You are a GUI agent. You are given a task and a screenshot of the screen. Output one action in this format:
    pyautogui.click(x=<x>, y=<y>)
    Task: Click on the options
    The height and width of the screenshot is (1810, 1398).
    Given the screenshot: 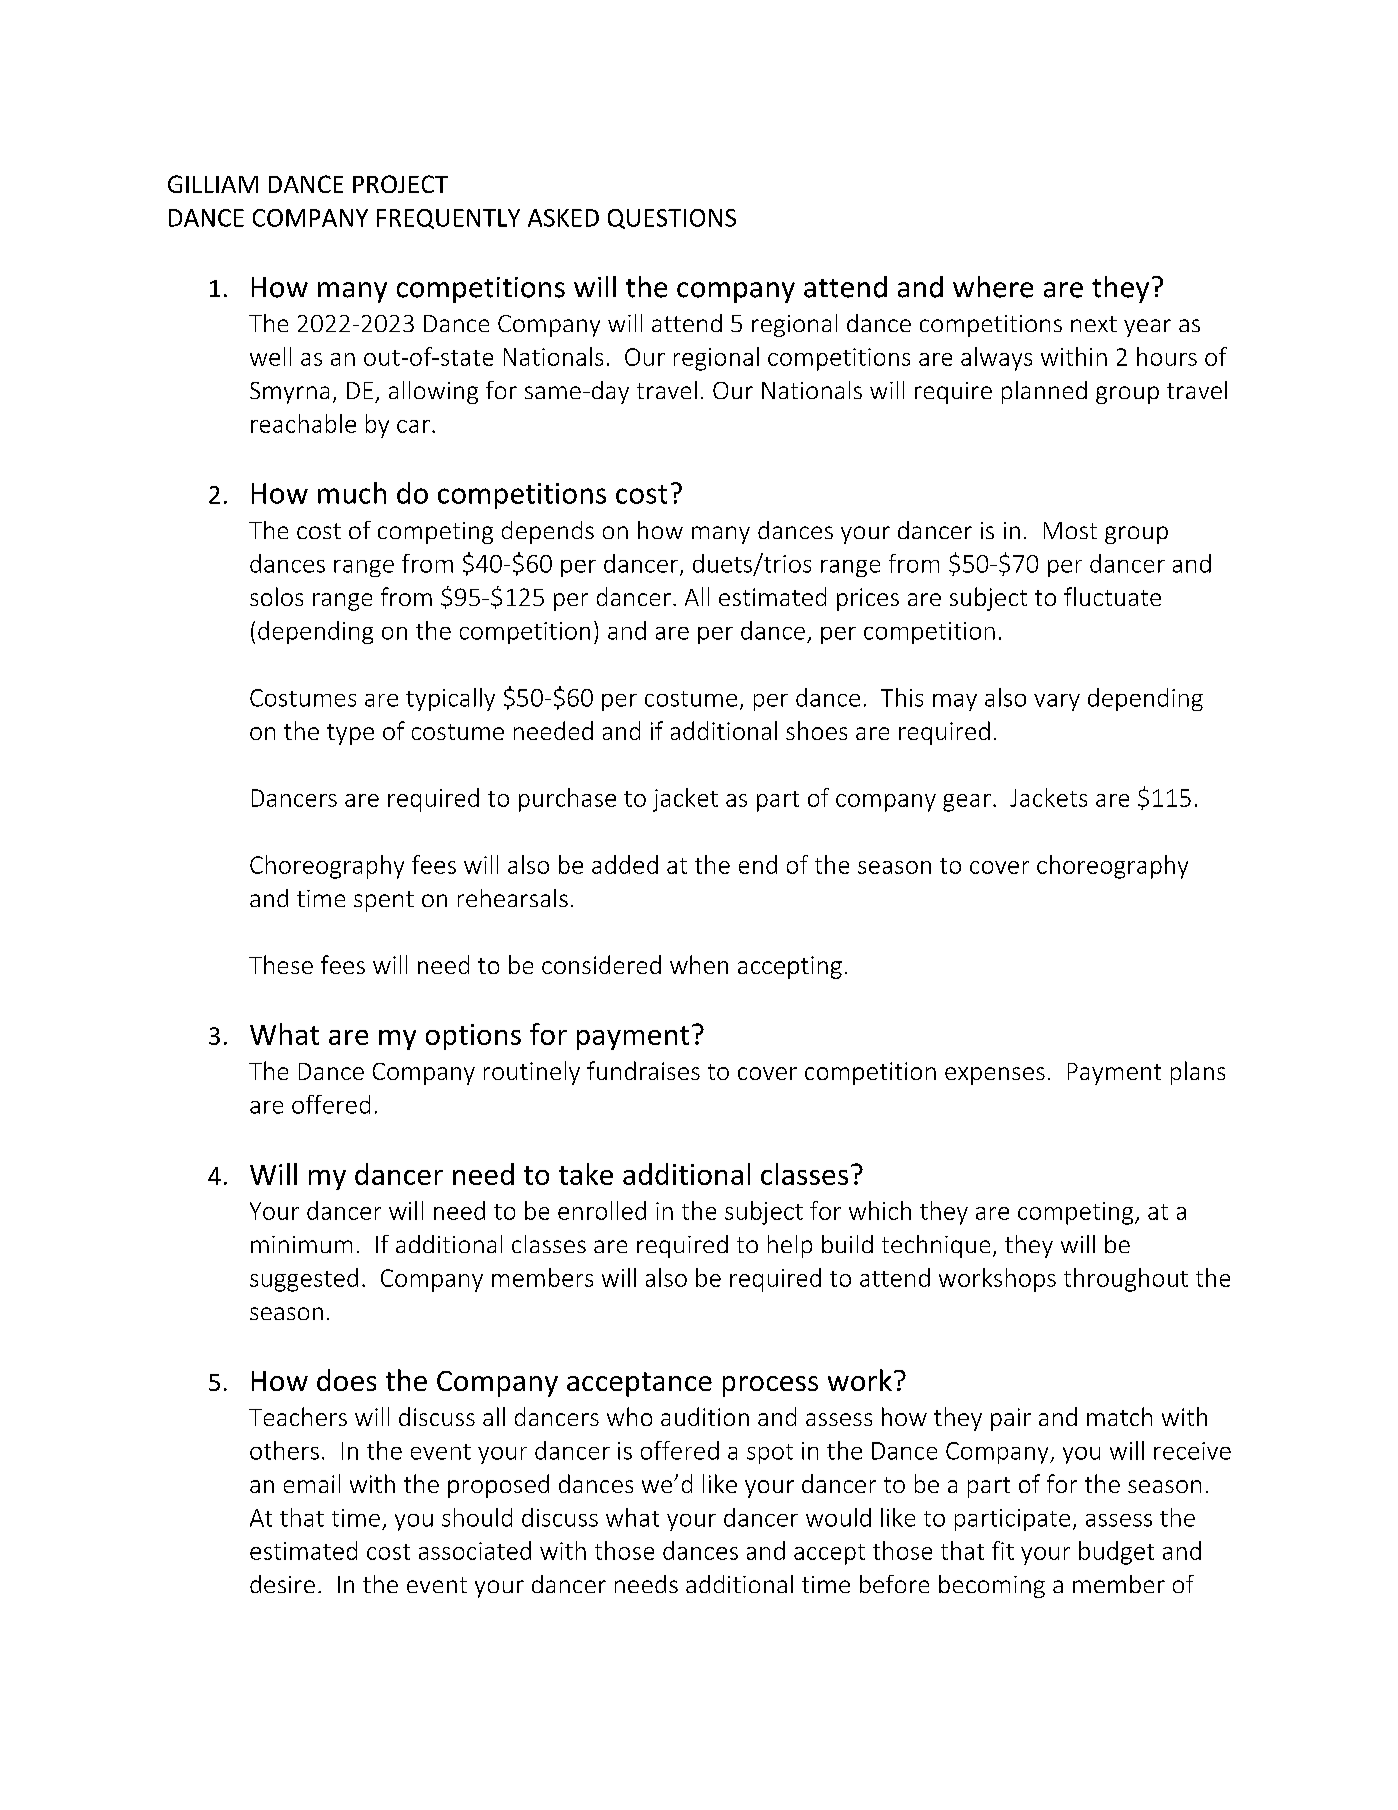 What is the action you would take?
    pyautogui.click(x=473, y=1037)
